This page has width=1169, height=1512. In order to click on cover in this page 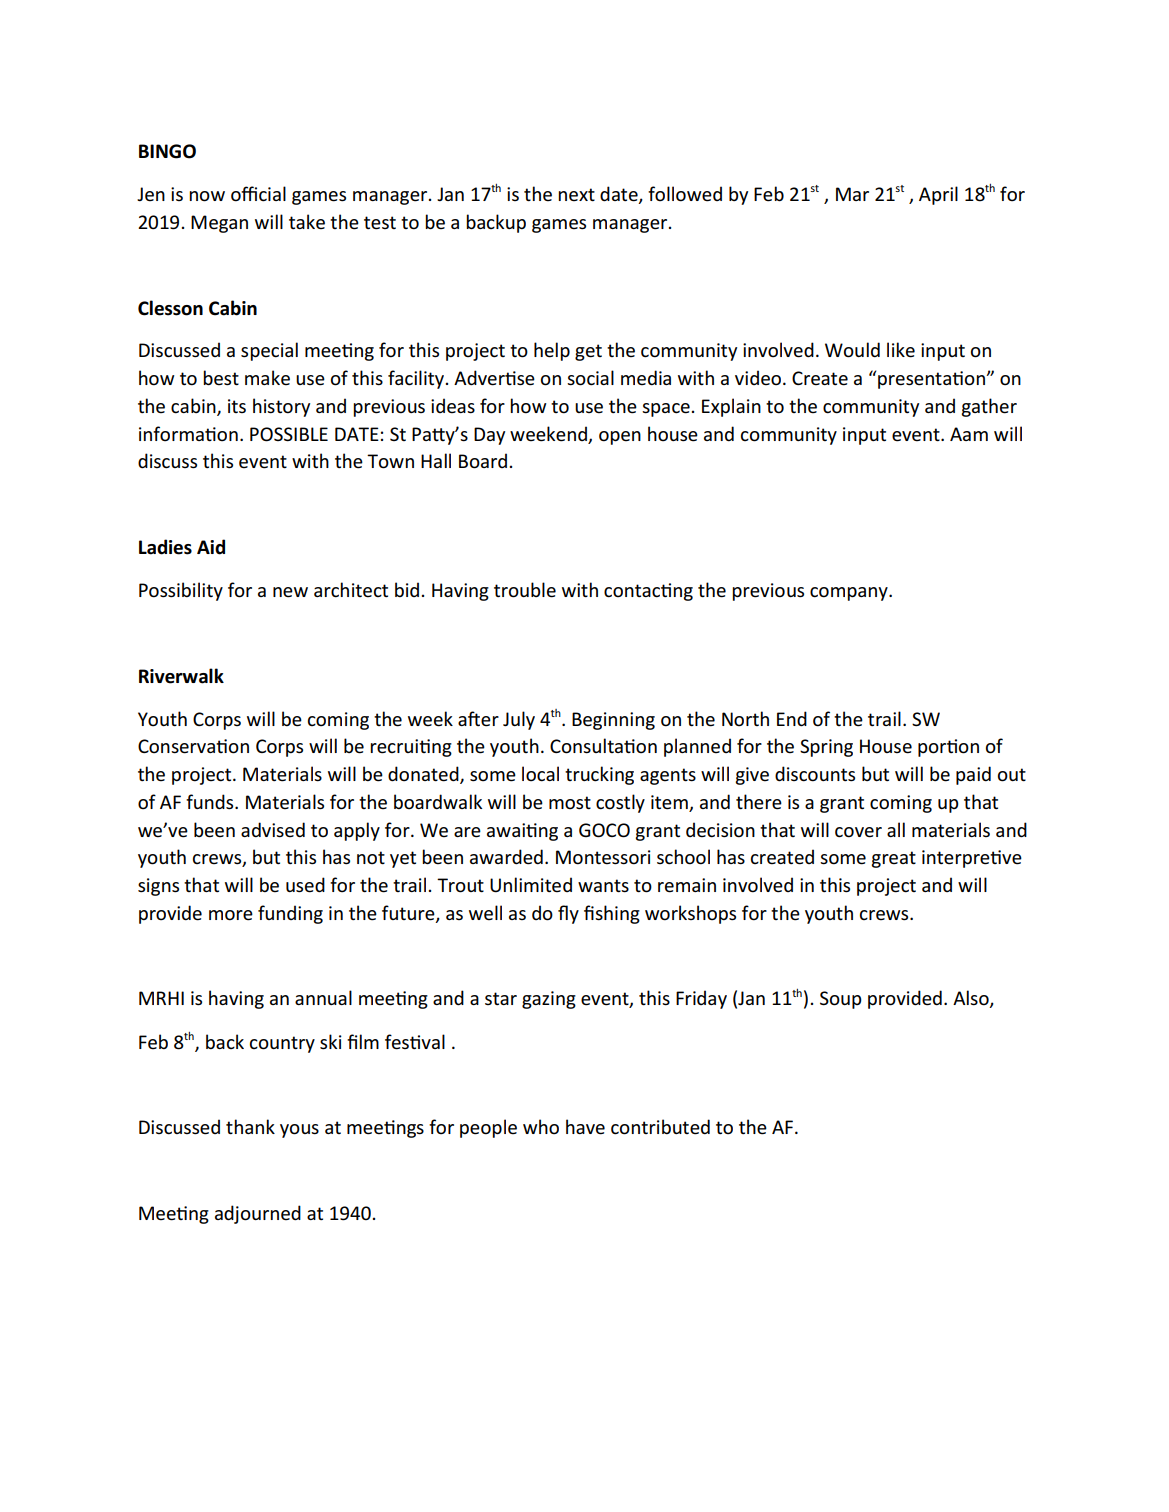, I will do `click(858, 832)`.
